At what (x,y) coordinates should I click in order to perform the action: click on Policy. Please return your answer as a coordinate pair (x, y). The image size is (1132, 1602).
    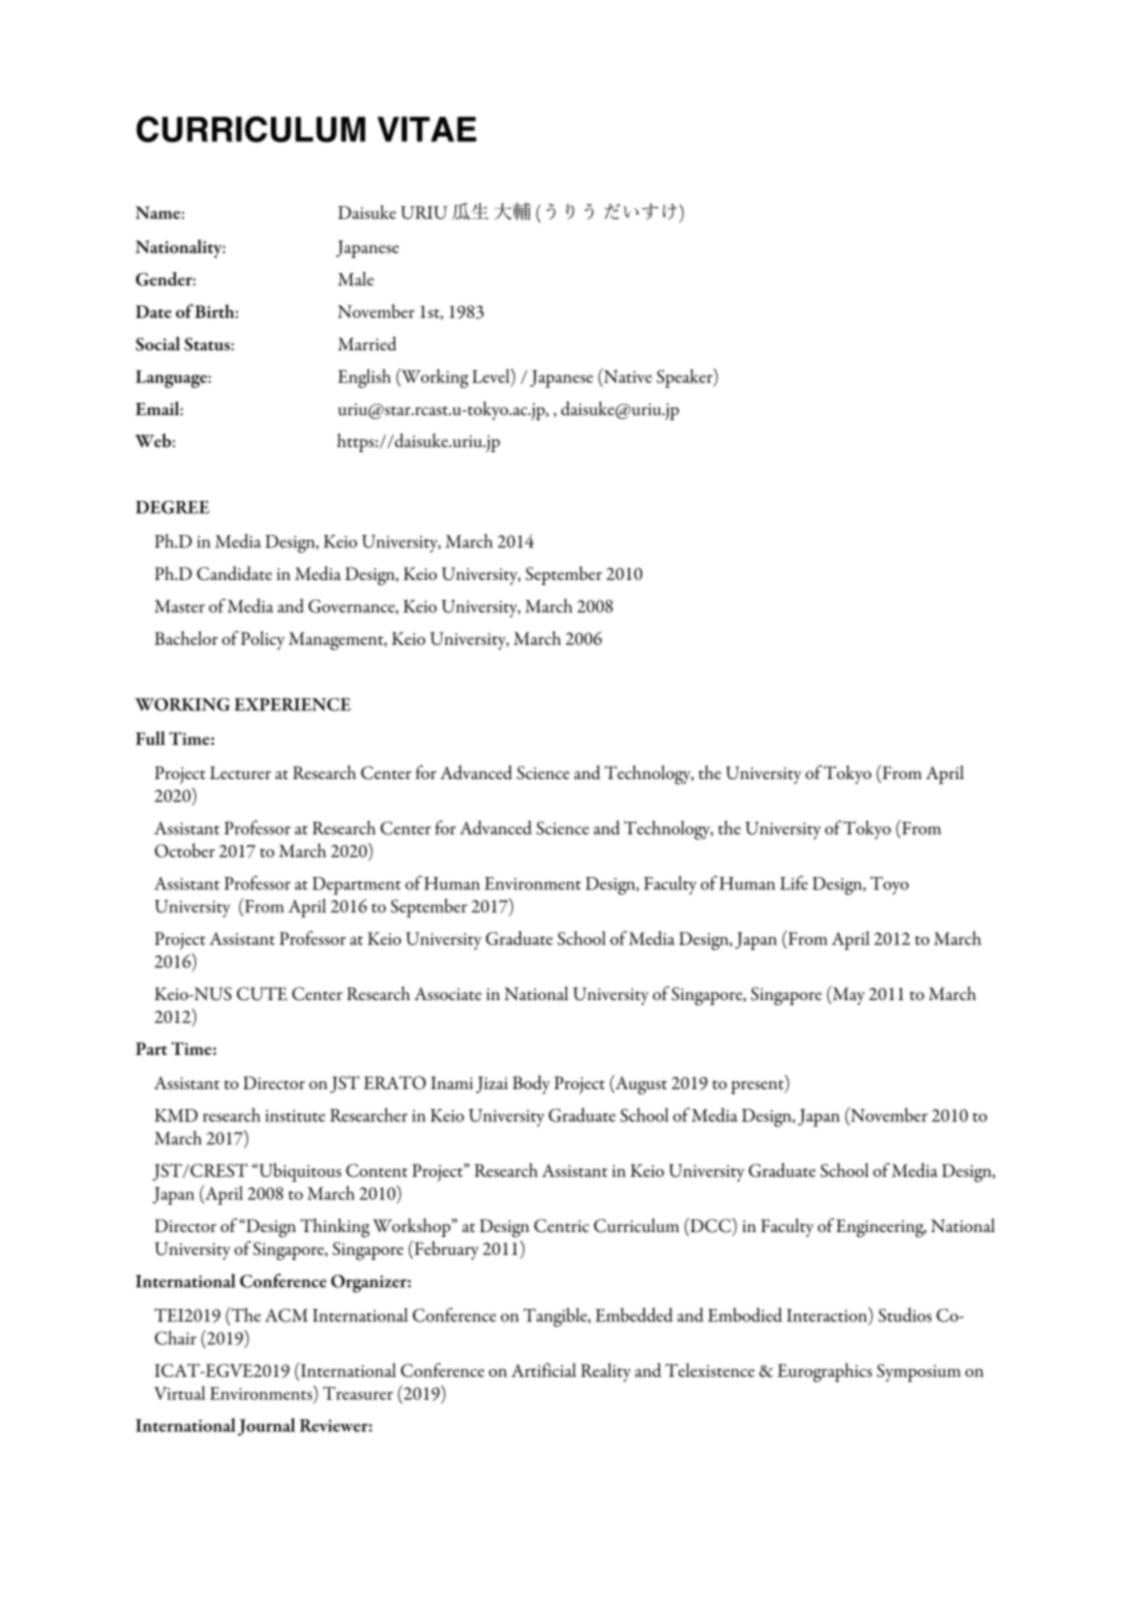
    Looking at the image, I should click on (263, 640).
